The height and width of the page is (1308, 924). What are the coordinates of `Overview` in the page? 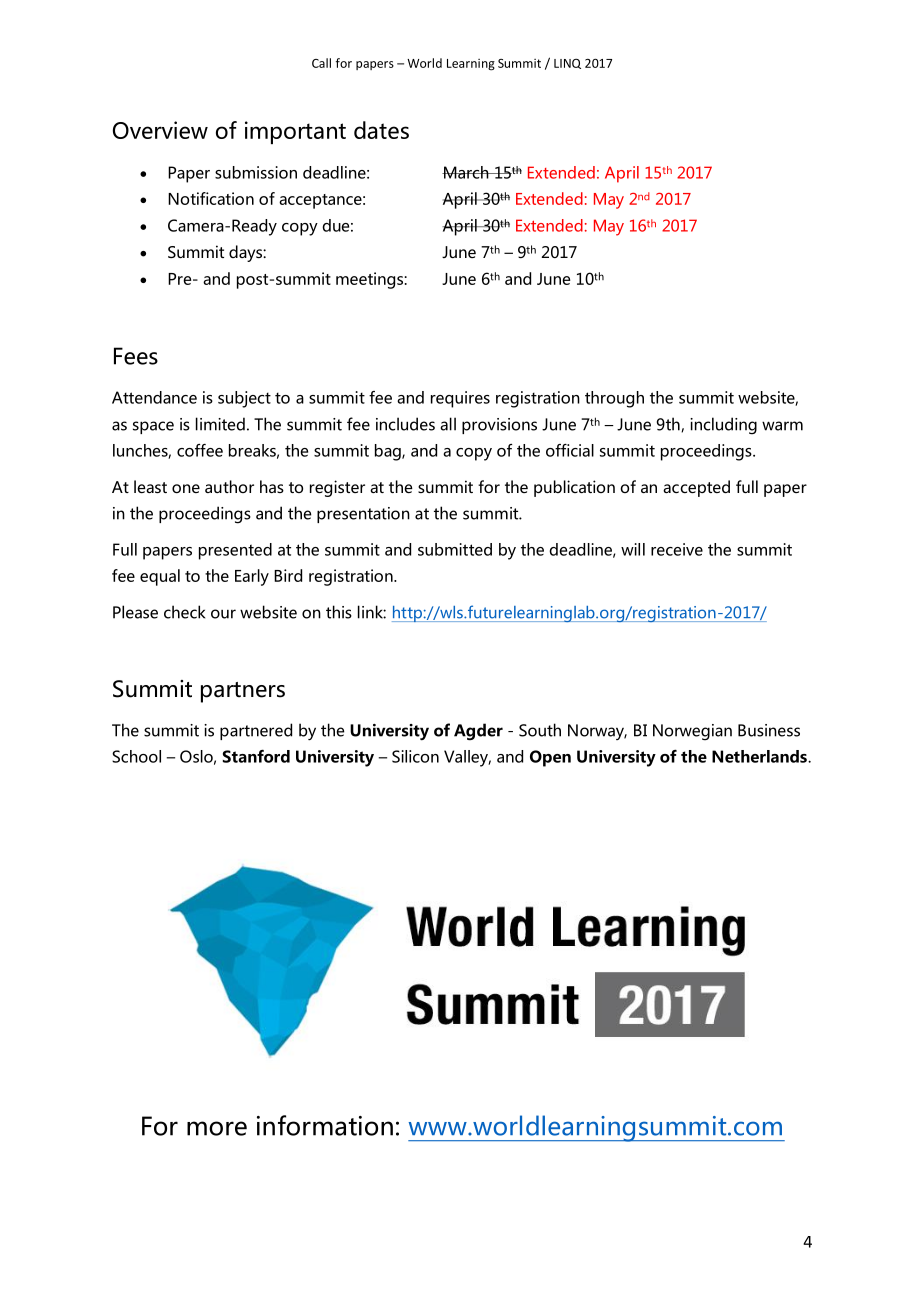 It's located at (160, 130).
